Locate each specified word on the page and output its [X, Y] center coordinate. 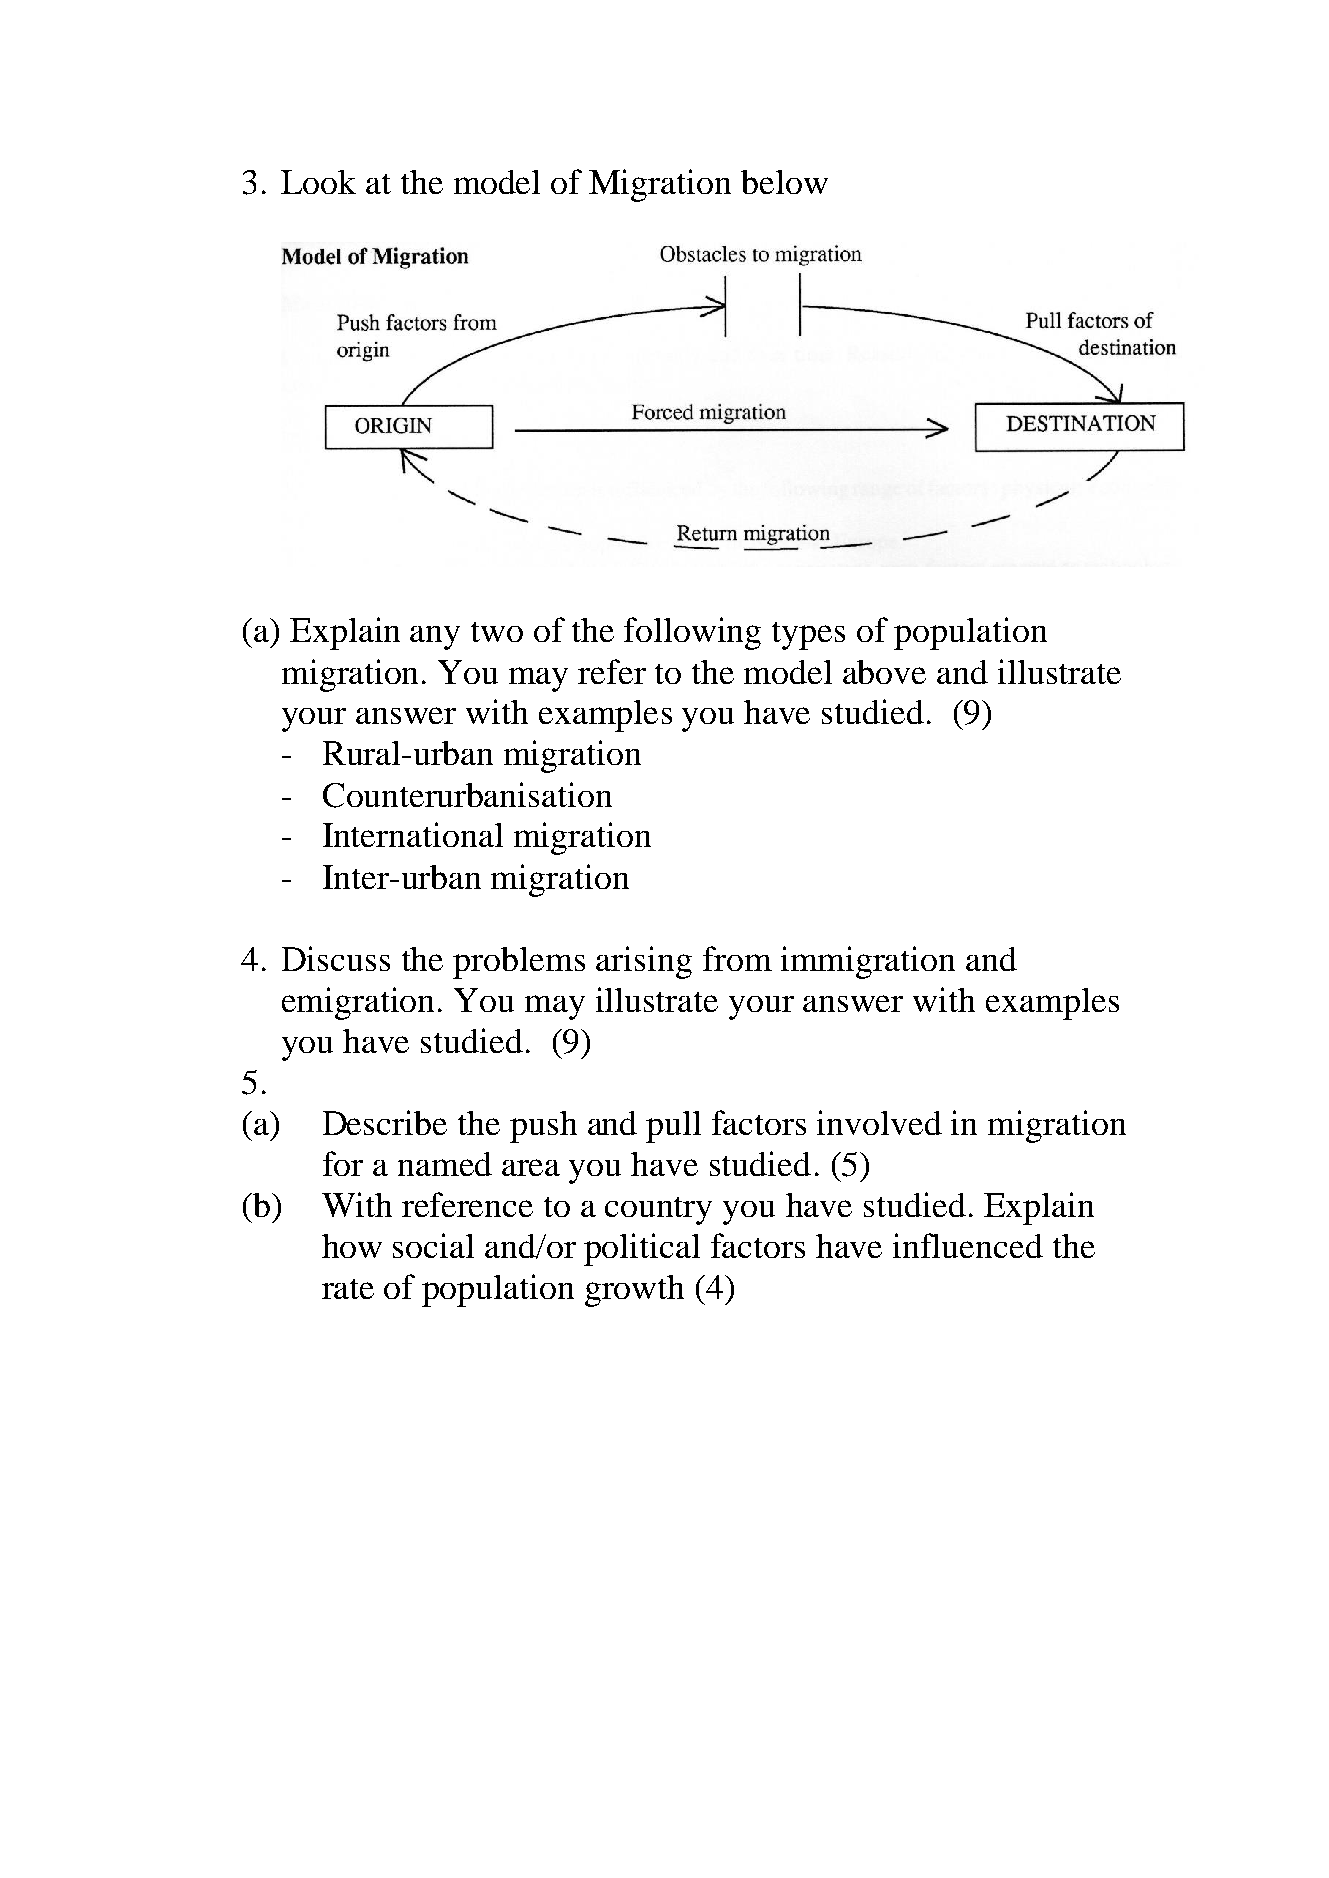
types [808, 636]
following [692, 633]
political [642, 1249]
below [784, 182]
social [433, 1245]
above [884, 672]
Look [318, 182]
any [435, 638]
